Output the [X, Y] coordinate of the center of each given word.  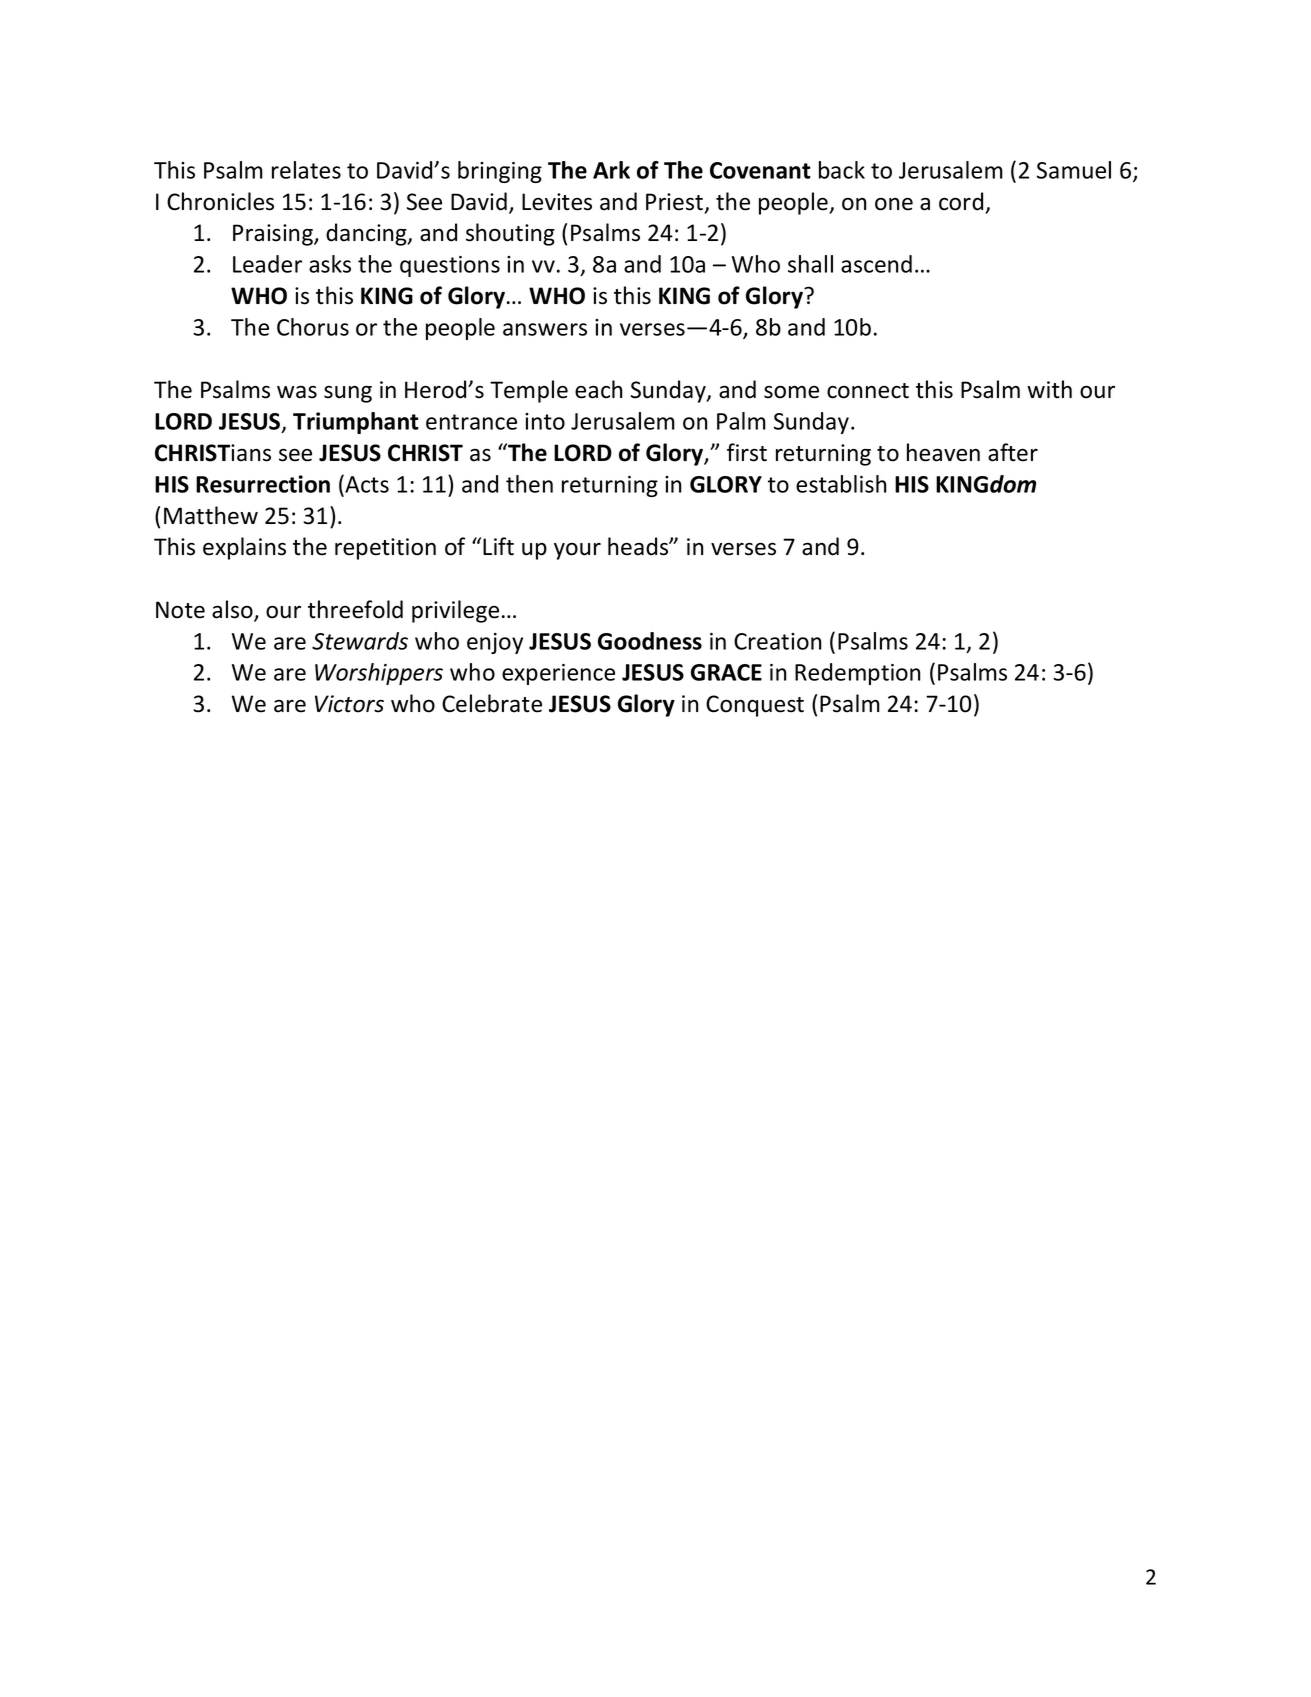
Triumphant [356, 423]
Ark [611, 170]
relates [306, 170]
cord [961, 201]
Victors [349, 704]
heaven [943, 452]
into [545, 421]
